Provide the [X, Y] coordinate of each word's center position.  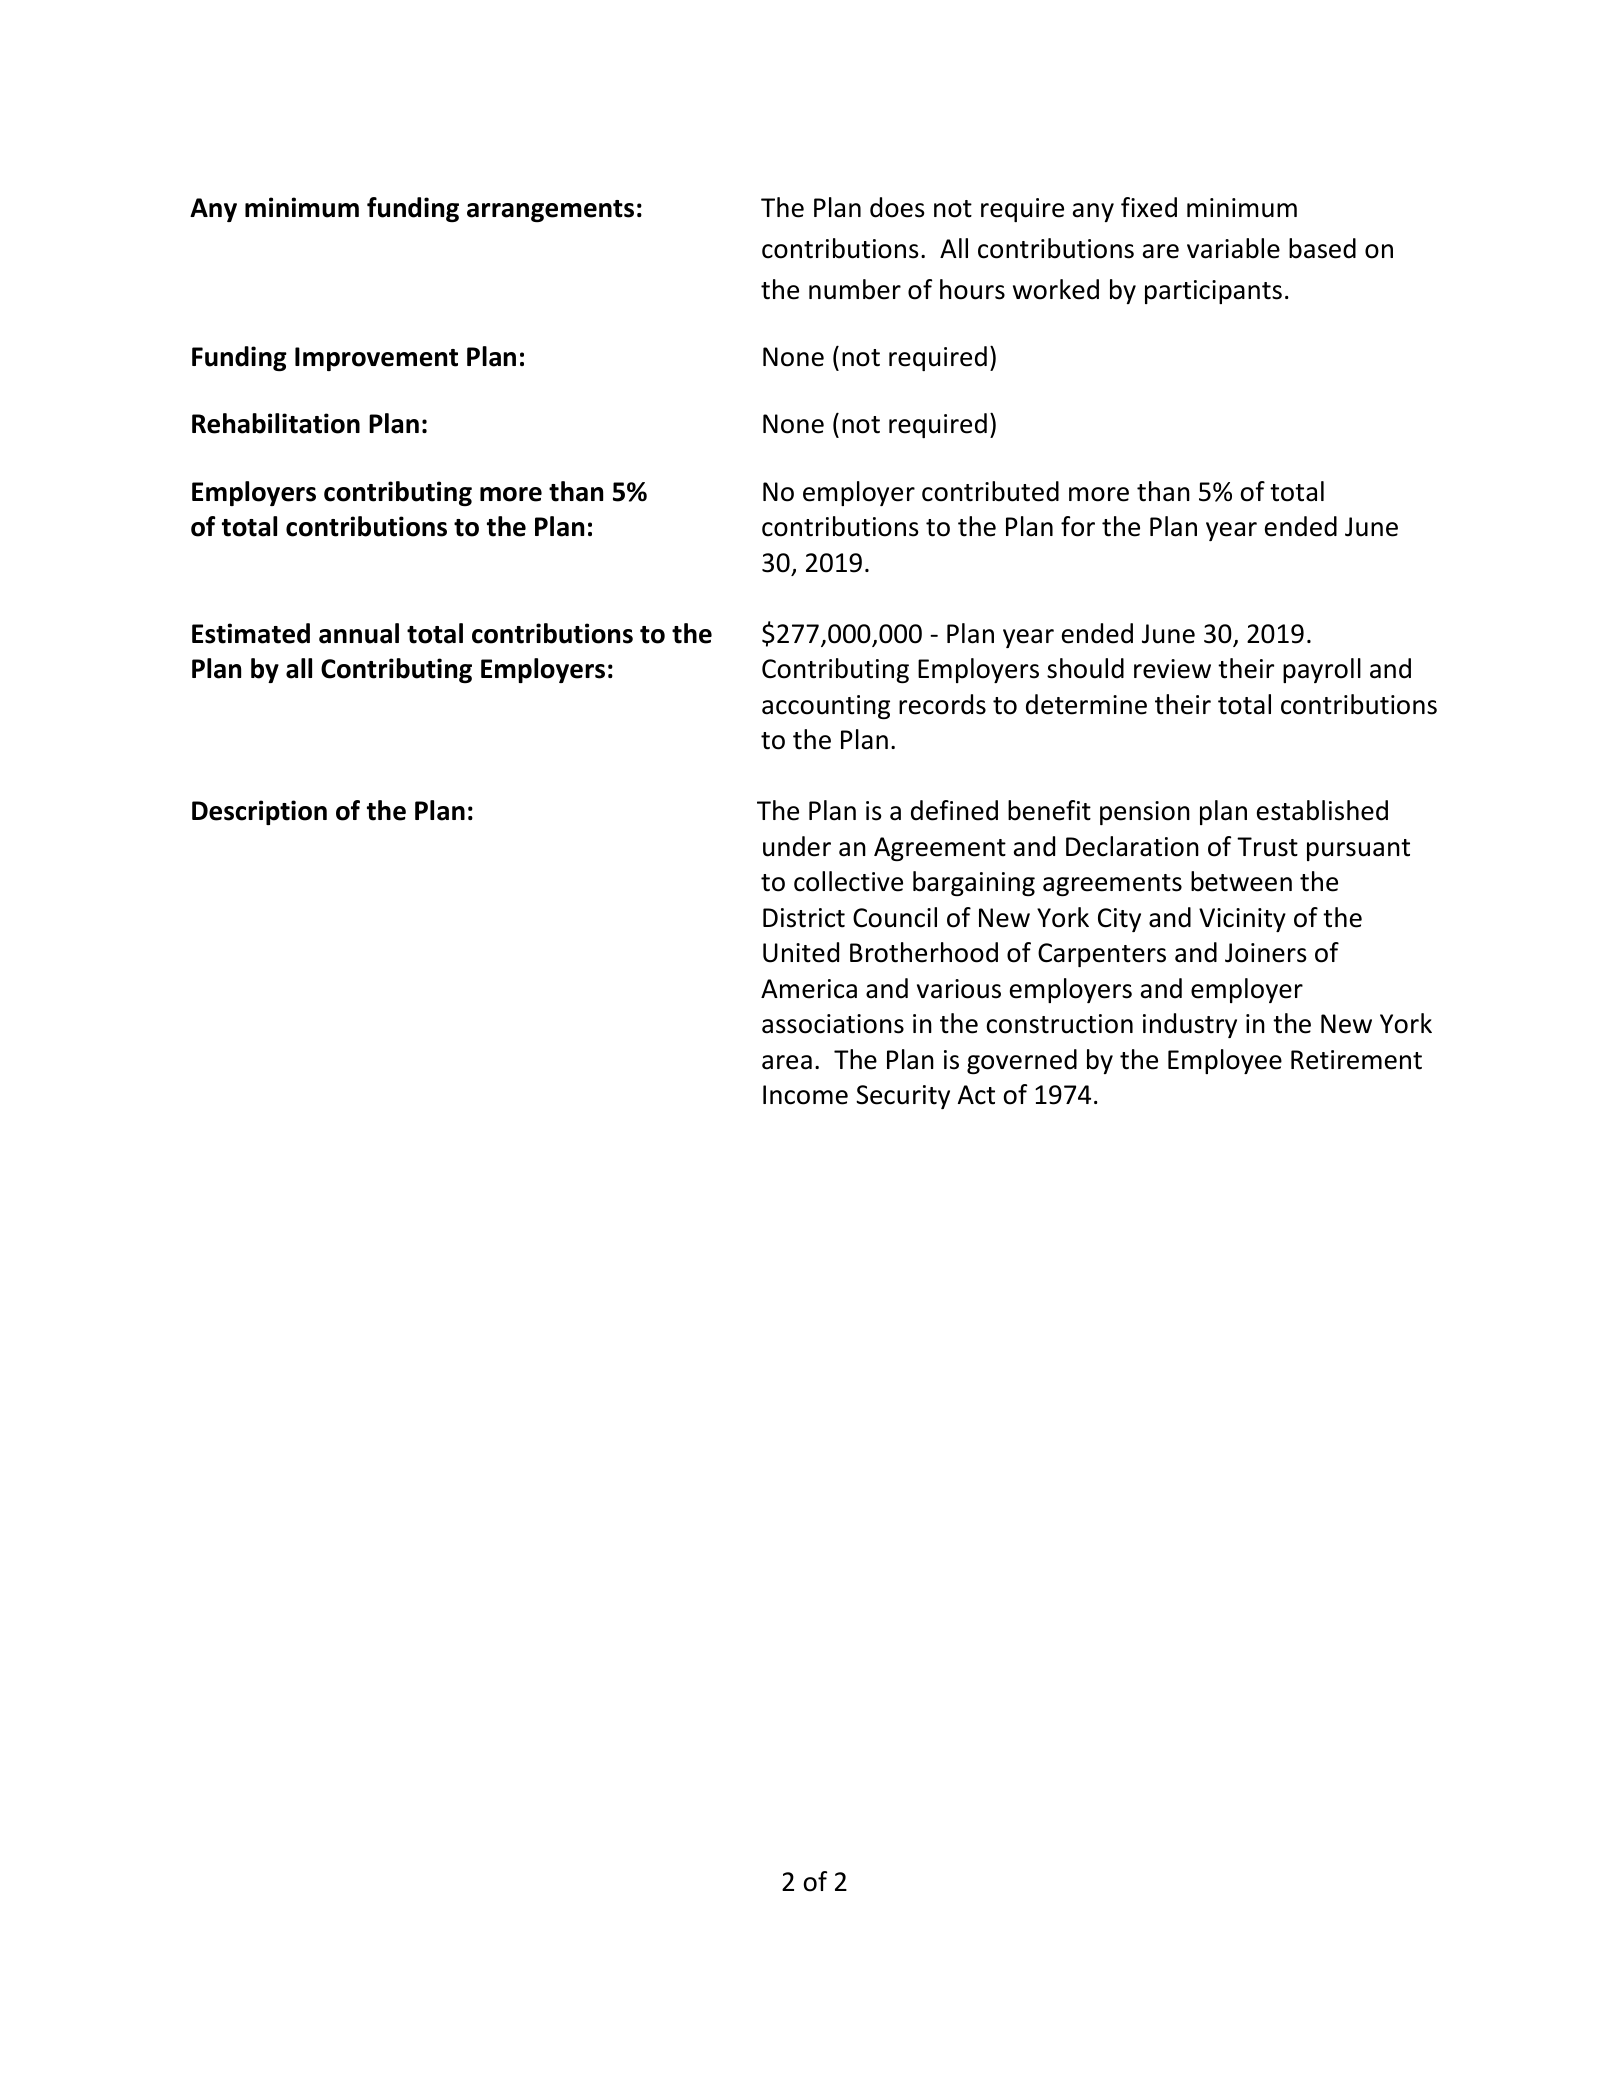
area [787, 1062]
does [897, 207]
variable [1233, 248]
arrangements [550, 211]
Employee [1225, 1061]
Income [805, 1095]
